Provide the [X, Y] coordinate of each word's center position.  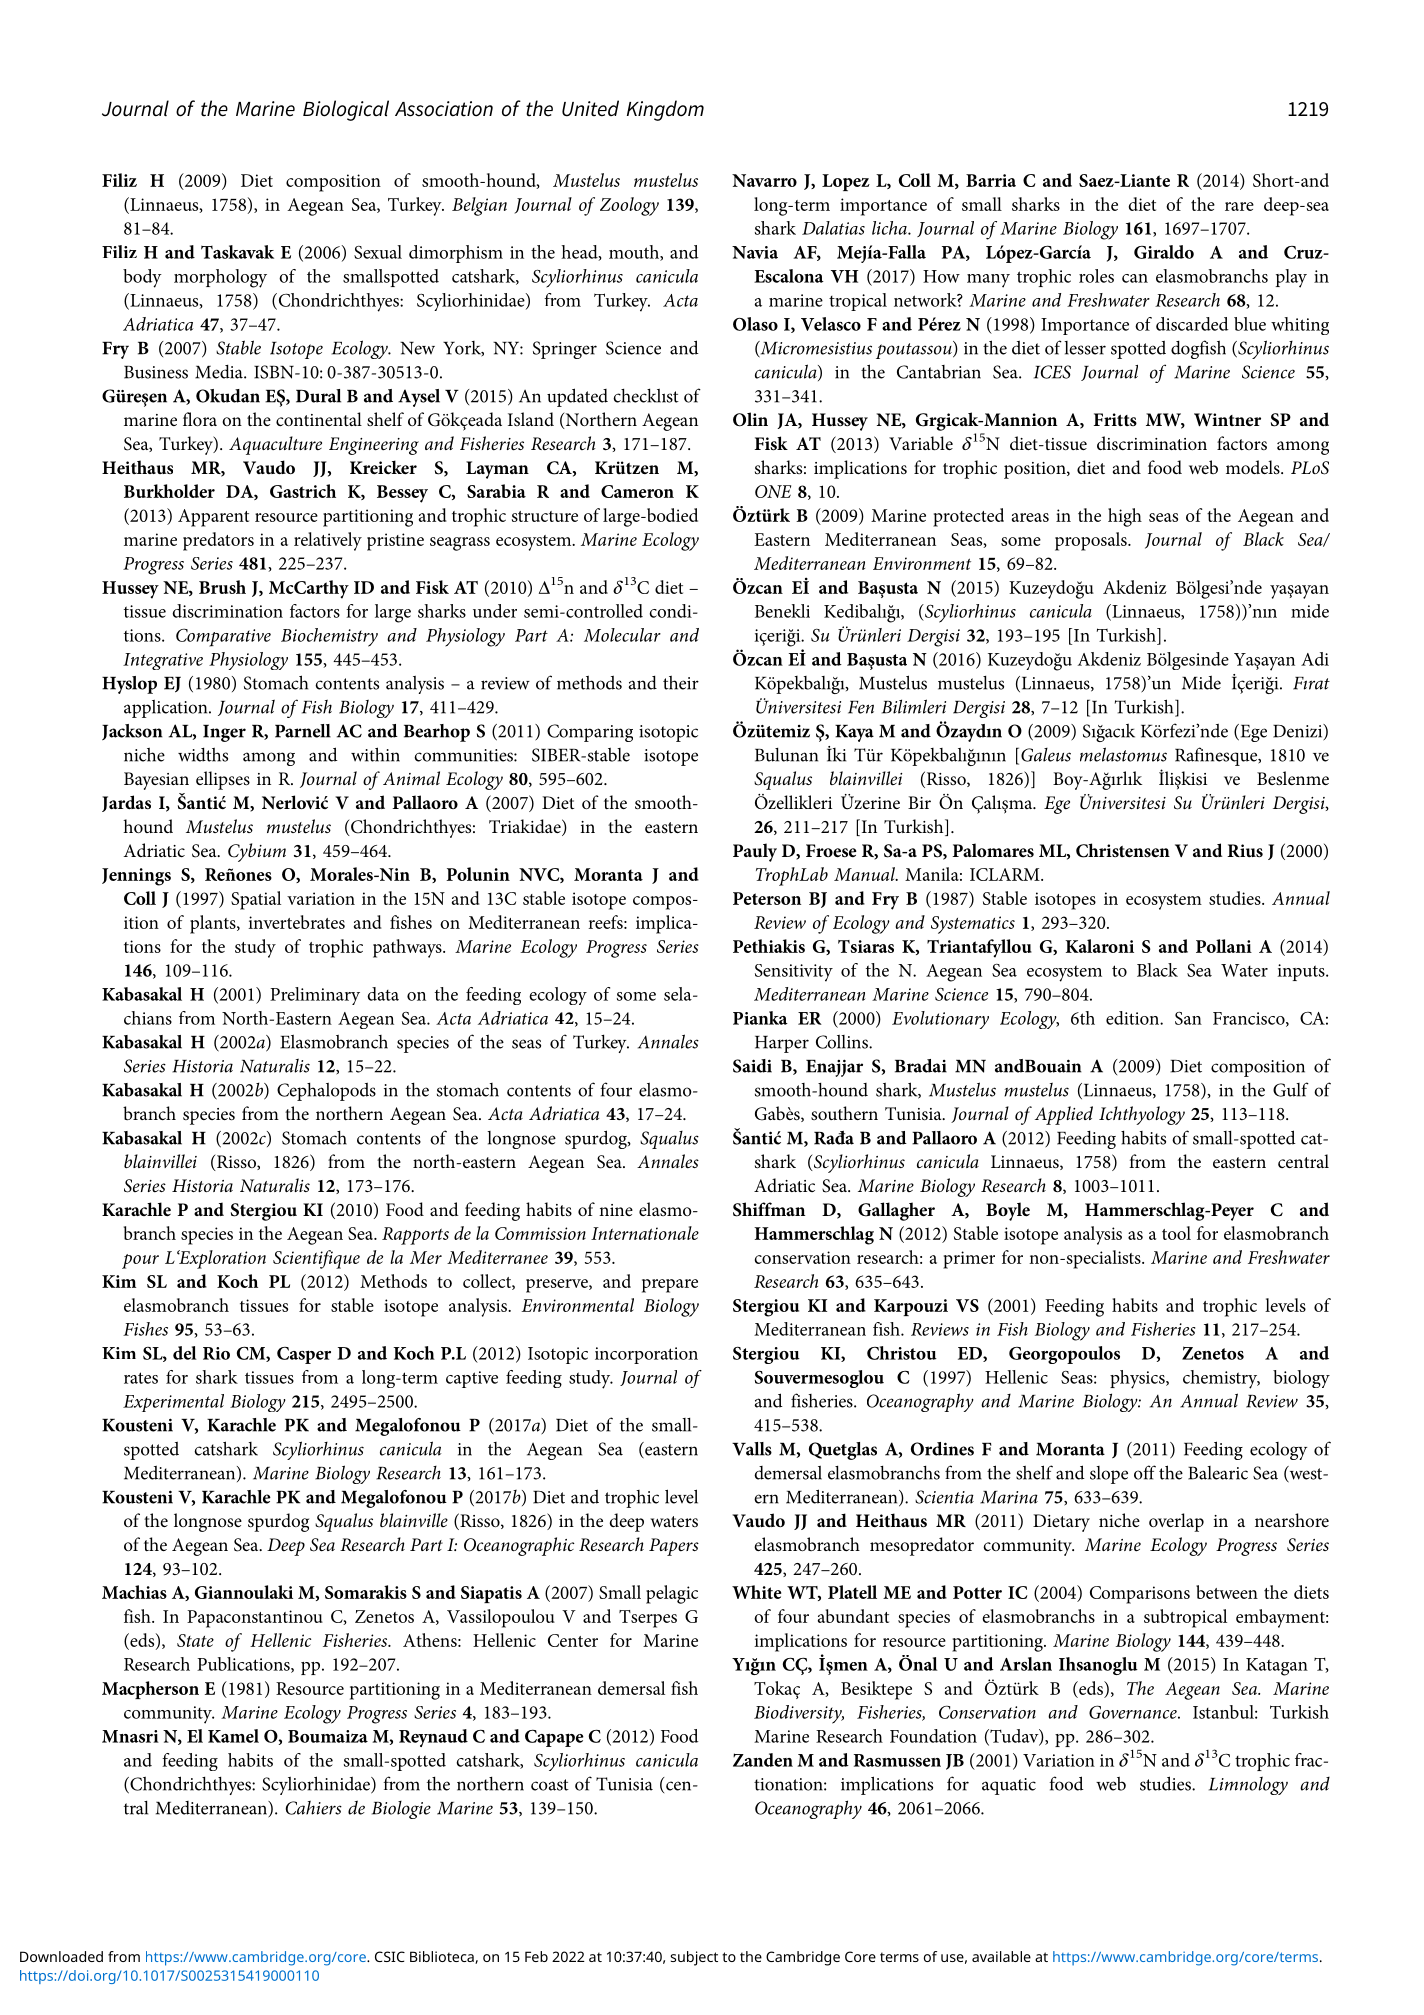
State [195, 1640]
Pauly [755, 852]
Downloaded [61, 1956]
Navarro [764, 180]
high [1125, 517]
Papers [674, 1547]
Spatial [256, 900]
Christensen [1123, 850]
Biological [346, 110]
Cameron [637, 491]
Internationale [645, 1233]
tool [1176, 1233]
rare [1239, 206]
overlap [1176, 1522]
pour [140, 1261]
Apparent [213, 518]
